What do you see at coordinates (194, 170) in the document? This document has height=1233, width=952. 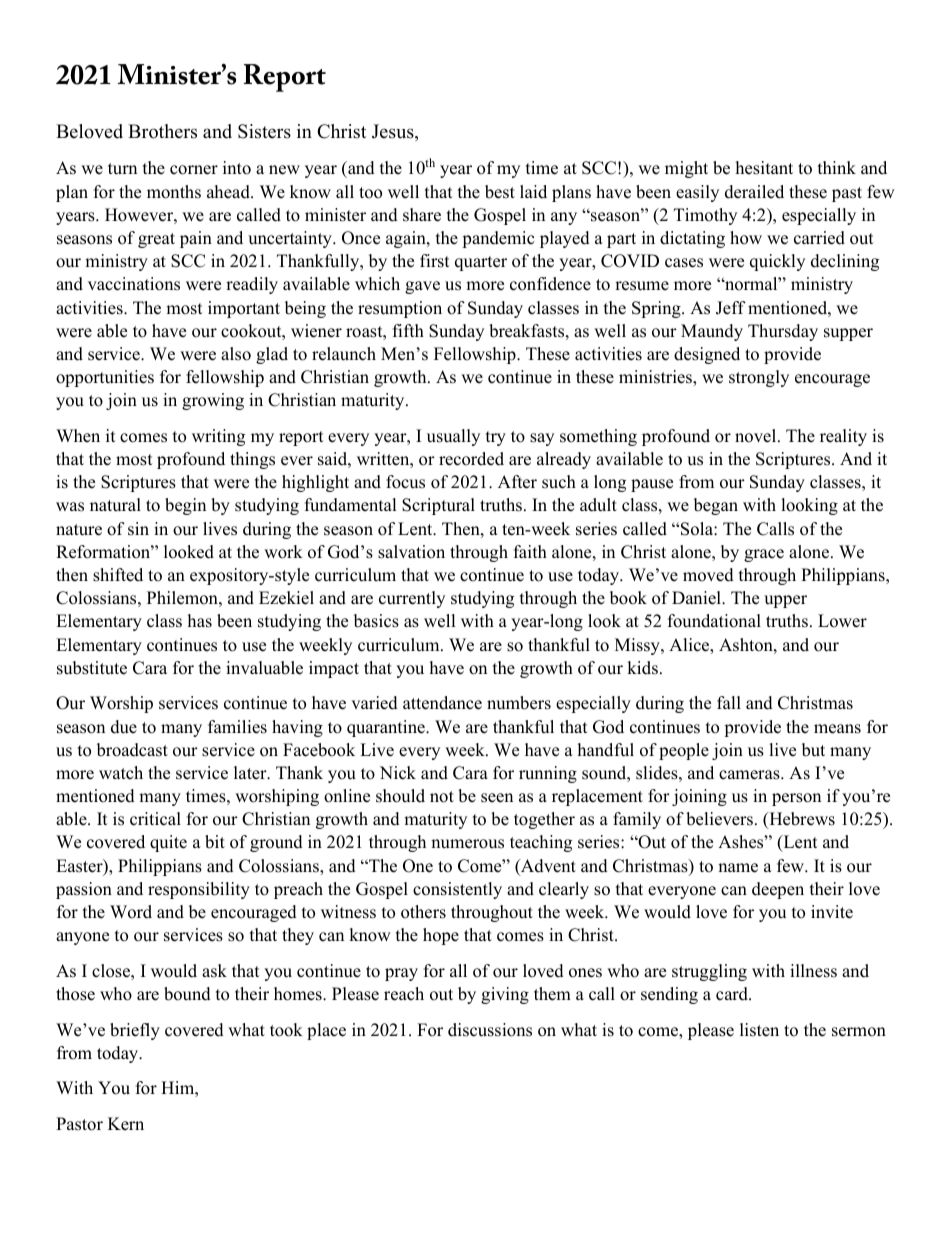 I see `corner` at bounding box center [194, 170].
